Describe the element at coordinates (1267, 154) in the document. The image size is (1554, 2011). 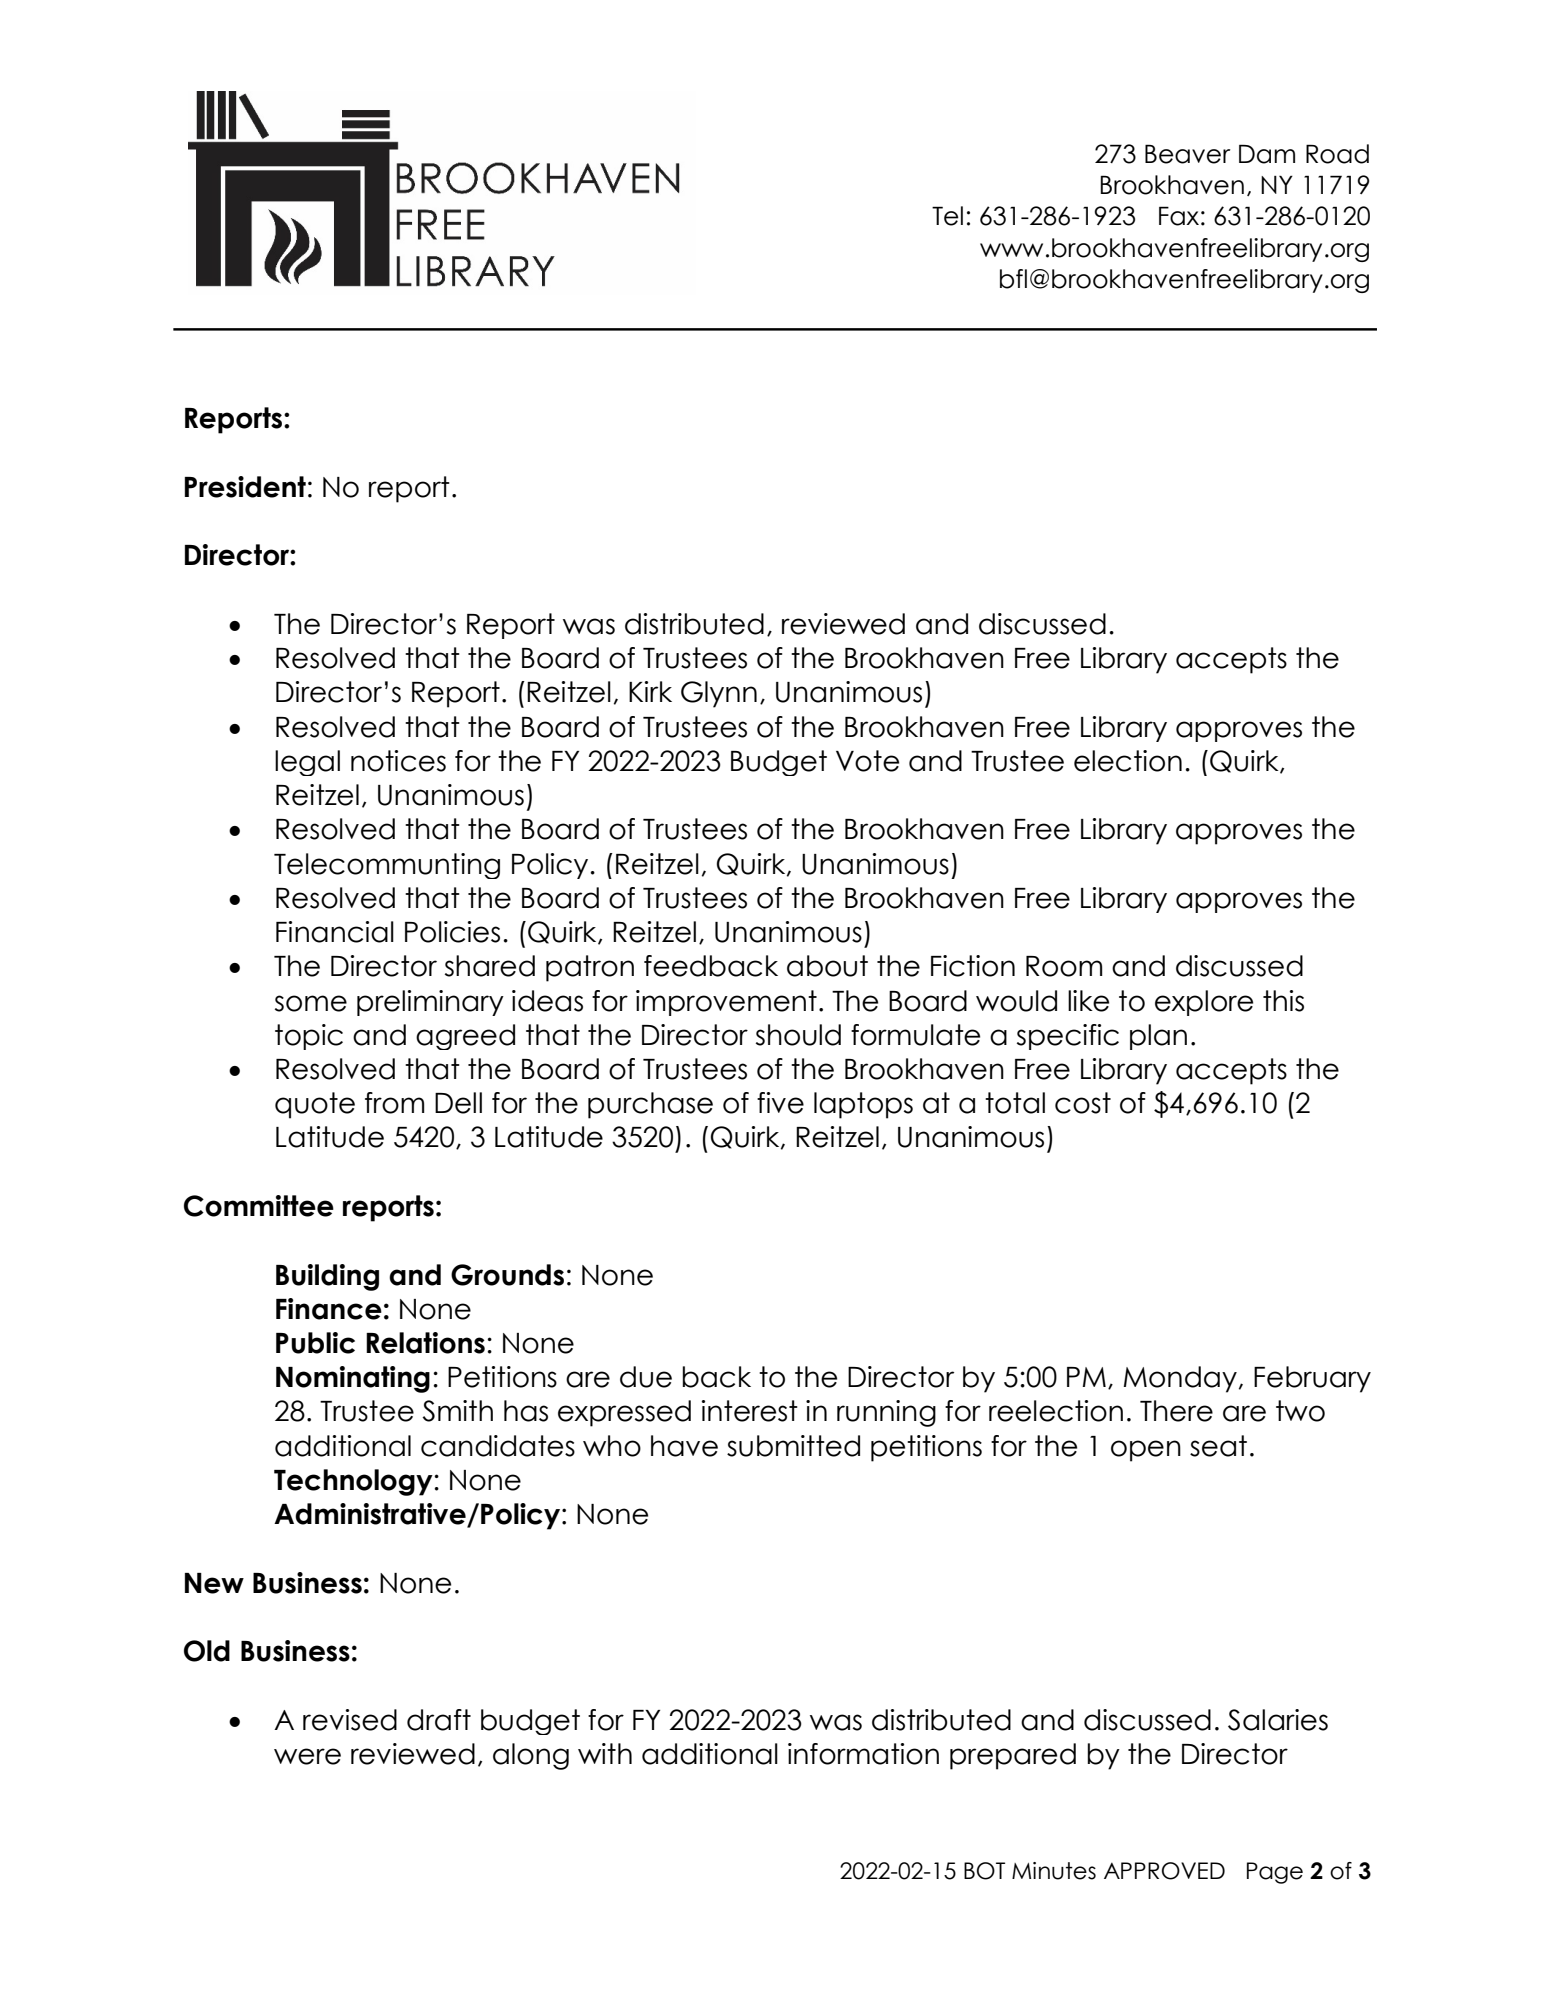
I see `Dam` at that location.
